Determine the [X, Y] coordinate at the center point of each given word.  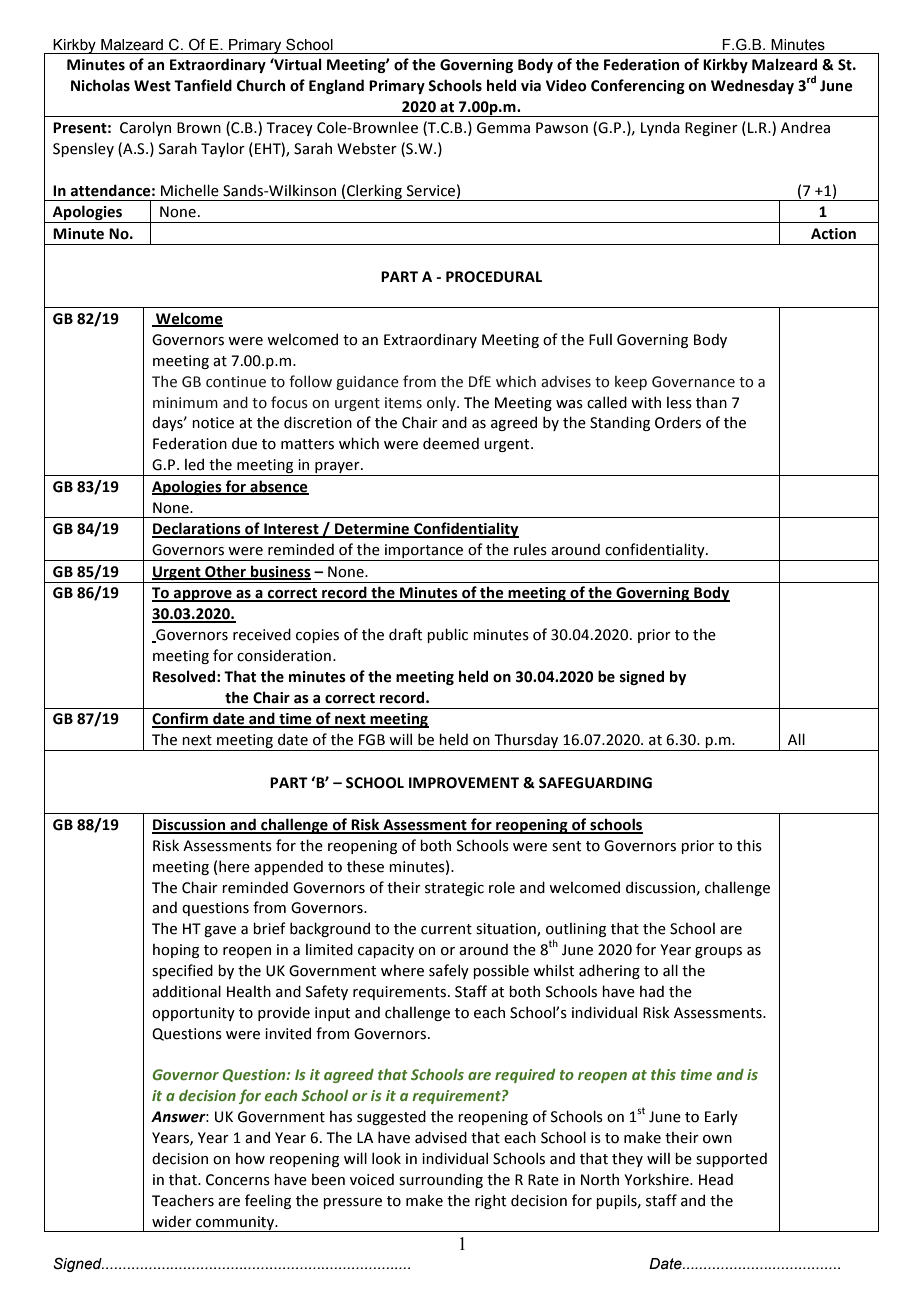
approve [203, 596]
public [447, 635]
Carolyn [145, 128]
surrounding [441, 1180]
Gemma [503, 128]
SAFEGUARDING [595, 783]
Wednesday [752, 86]
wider [172, 1221]
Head [716, 1179]
